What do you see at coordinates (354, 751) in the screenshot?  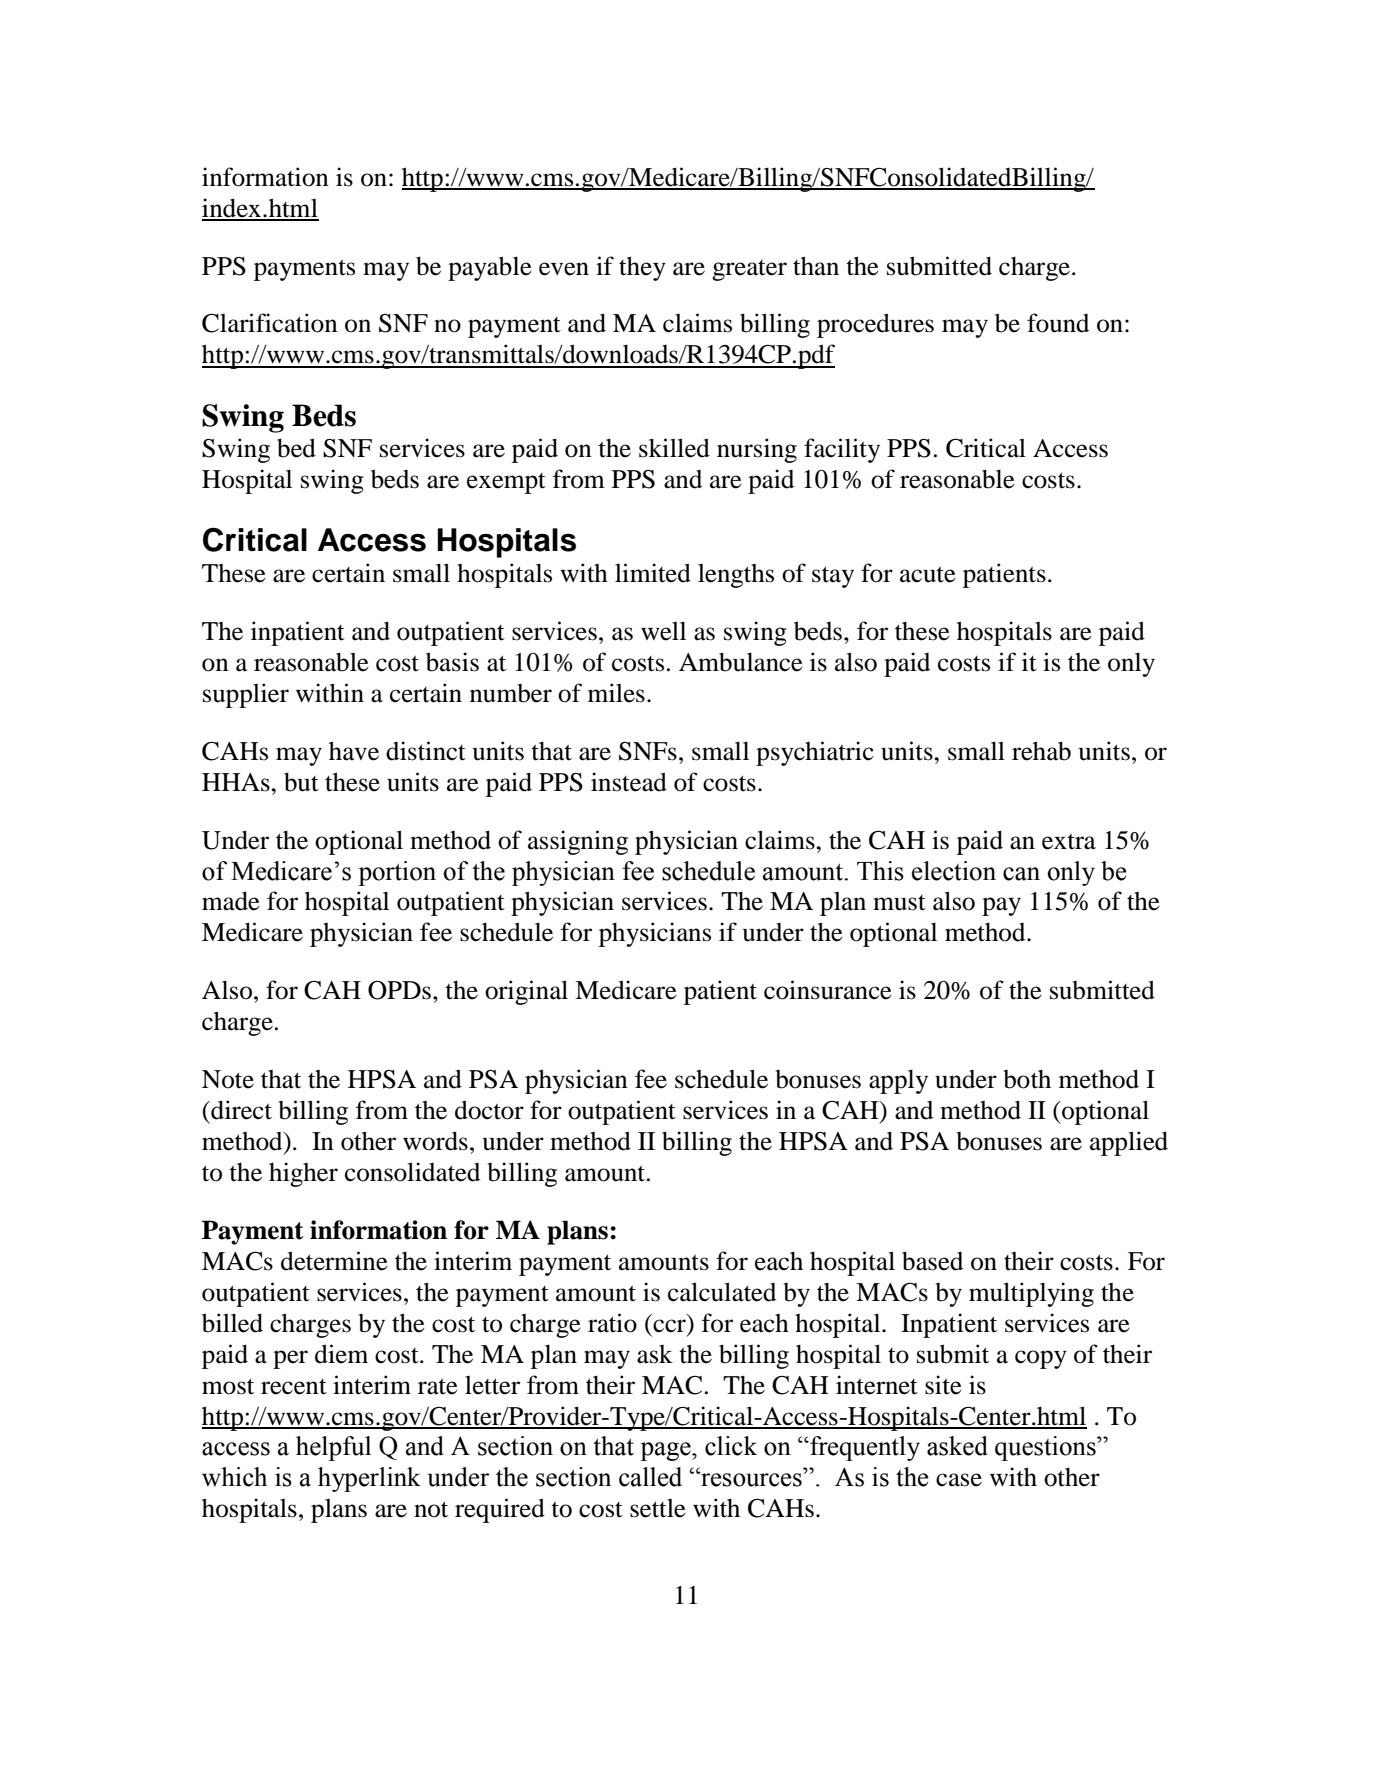 I see `have` at bounding box center [354, 751].
